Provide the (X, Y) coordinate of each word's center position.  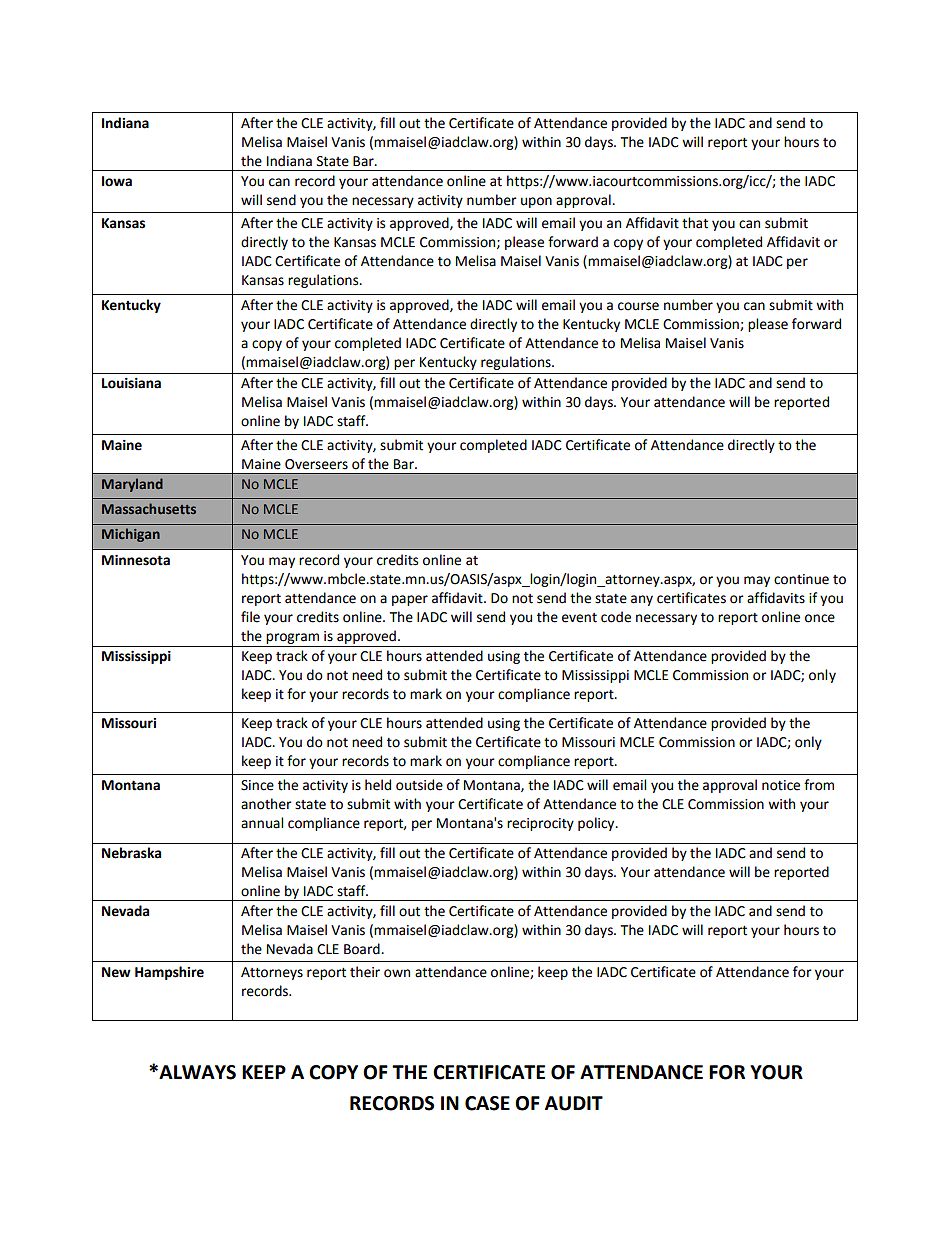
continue (801, 579)
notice (781, 785)
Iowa (117, 181)
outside (419, 785)
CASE (487, 1103)
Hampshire (169, 973)
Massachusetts (149, 508)
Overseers (316, 464)
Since (257, 785)
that (695, 223)
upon (536, 202)
